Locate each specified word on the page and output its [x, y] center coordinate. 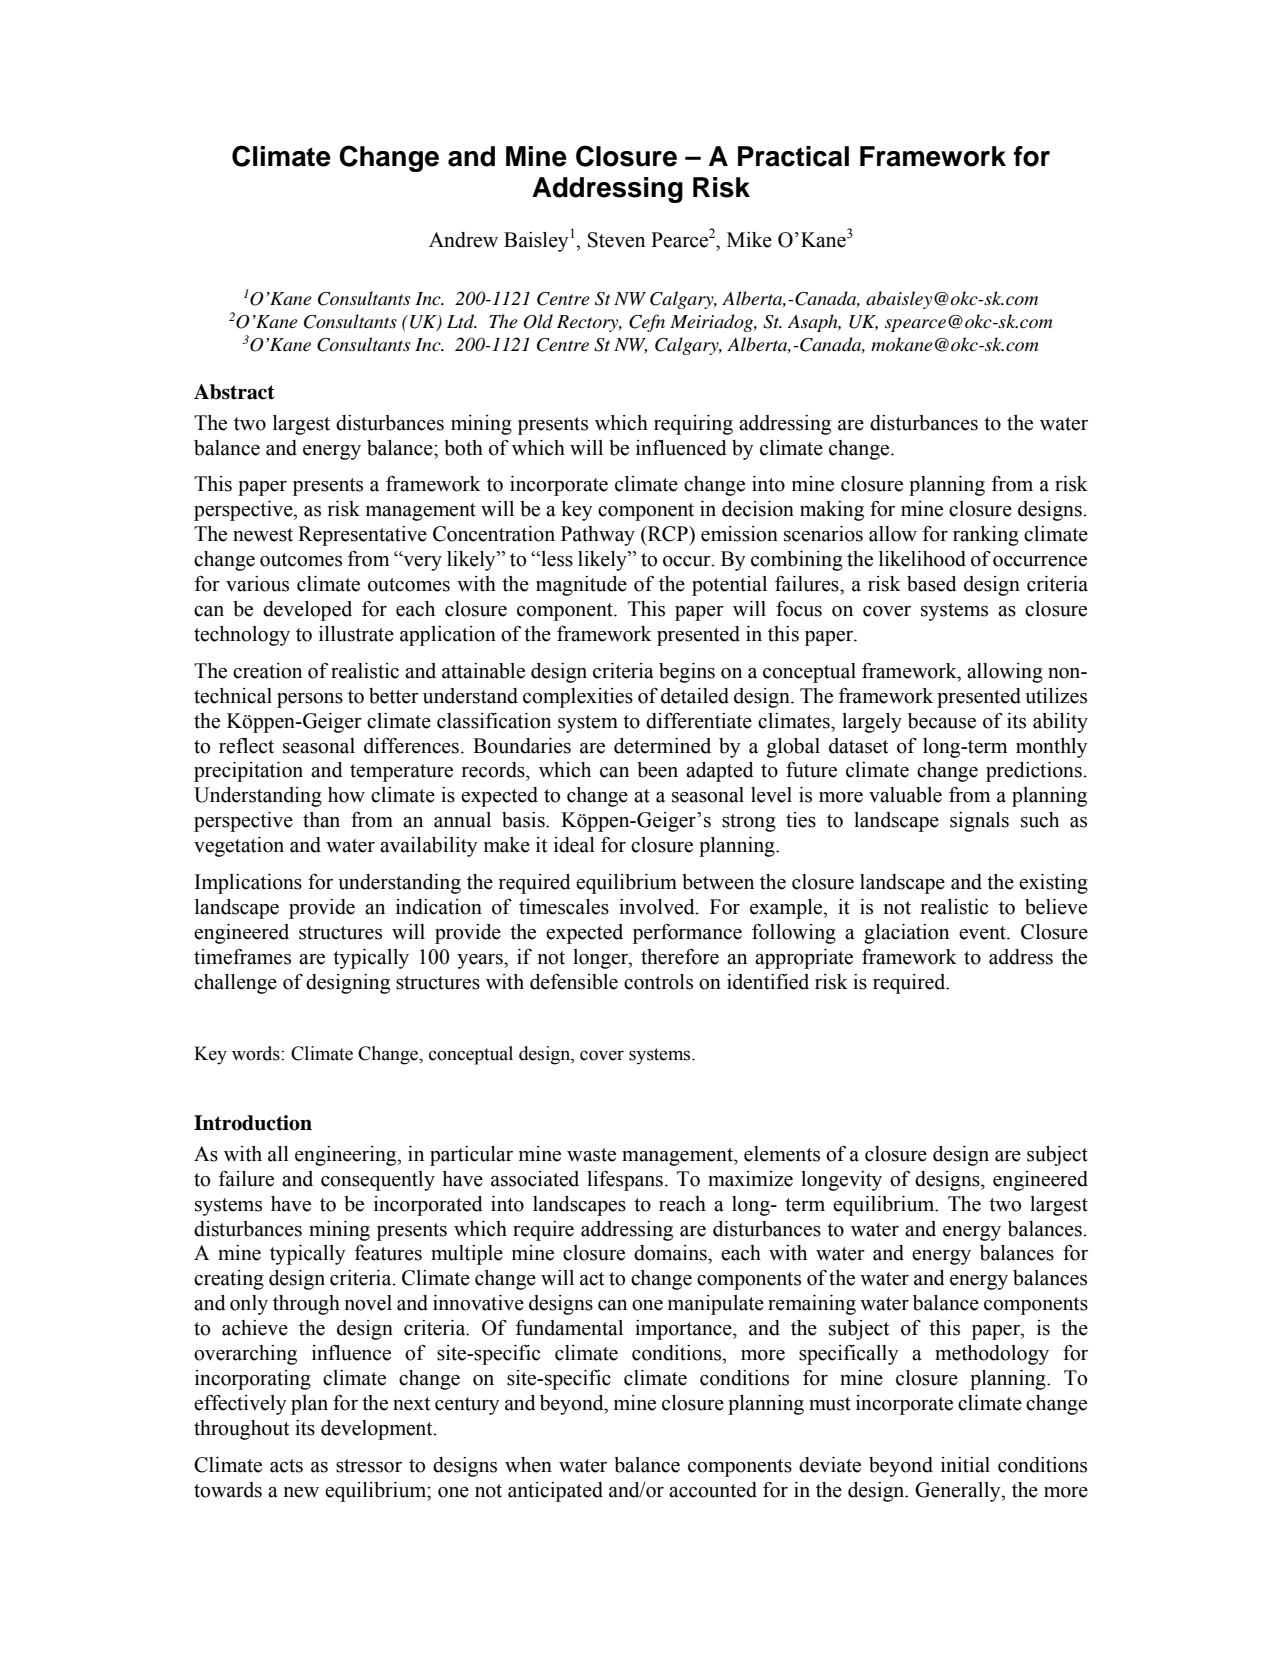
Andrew [463, 240]
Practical [793, 156]
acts [286, 1466]
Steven [616, 240]
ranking [986, 536]
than [321, 820]
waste [591, 1155]
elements [782, 1154]
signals [979, 822]
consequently [378, 1181]
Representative [362, 536]
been [657, 770]
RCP [668, 534]
